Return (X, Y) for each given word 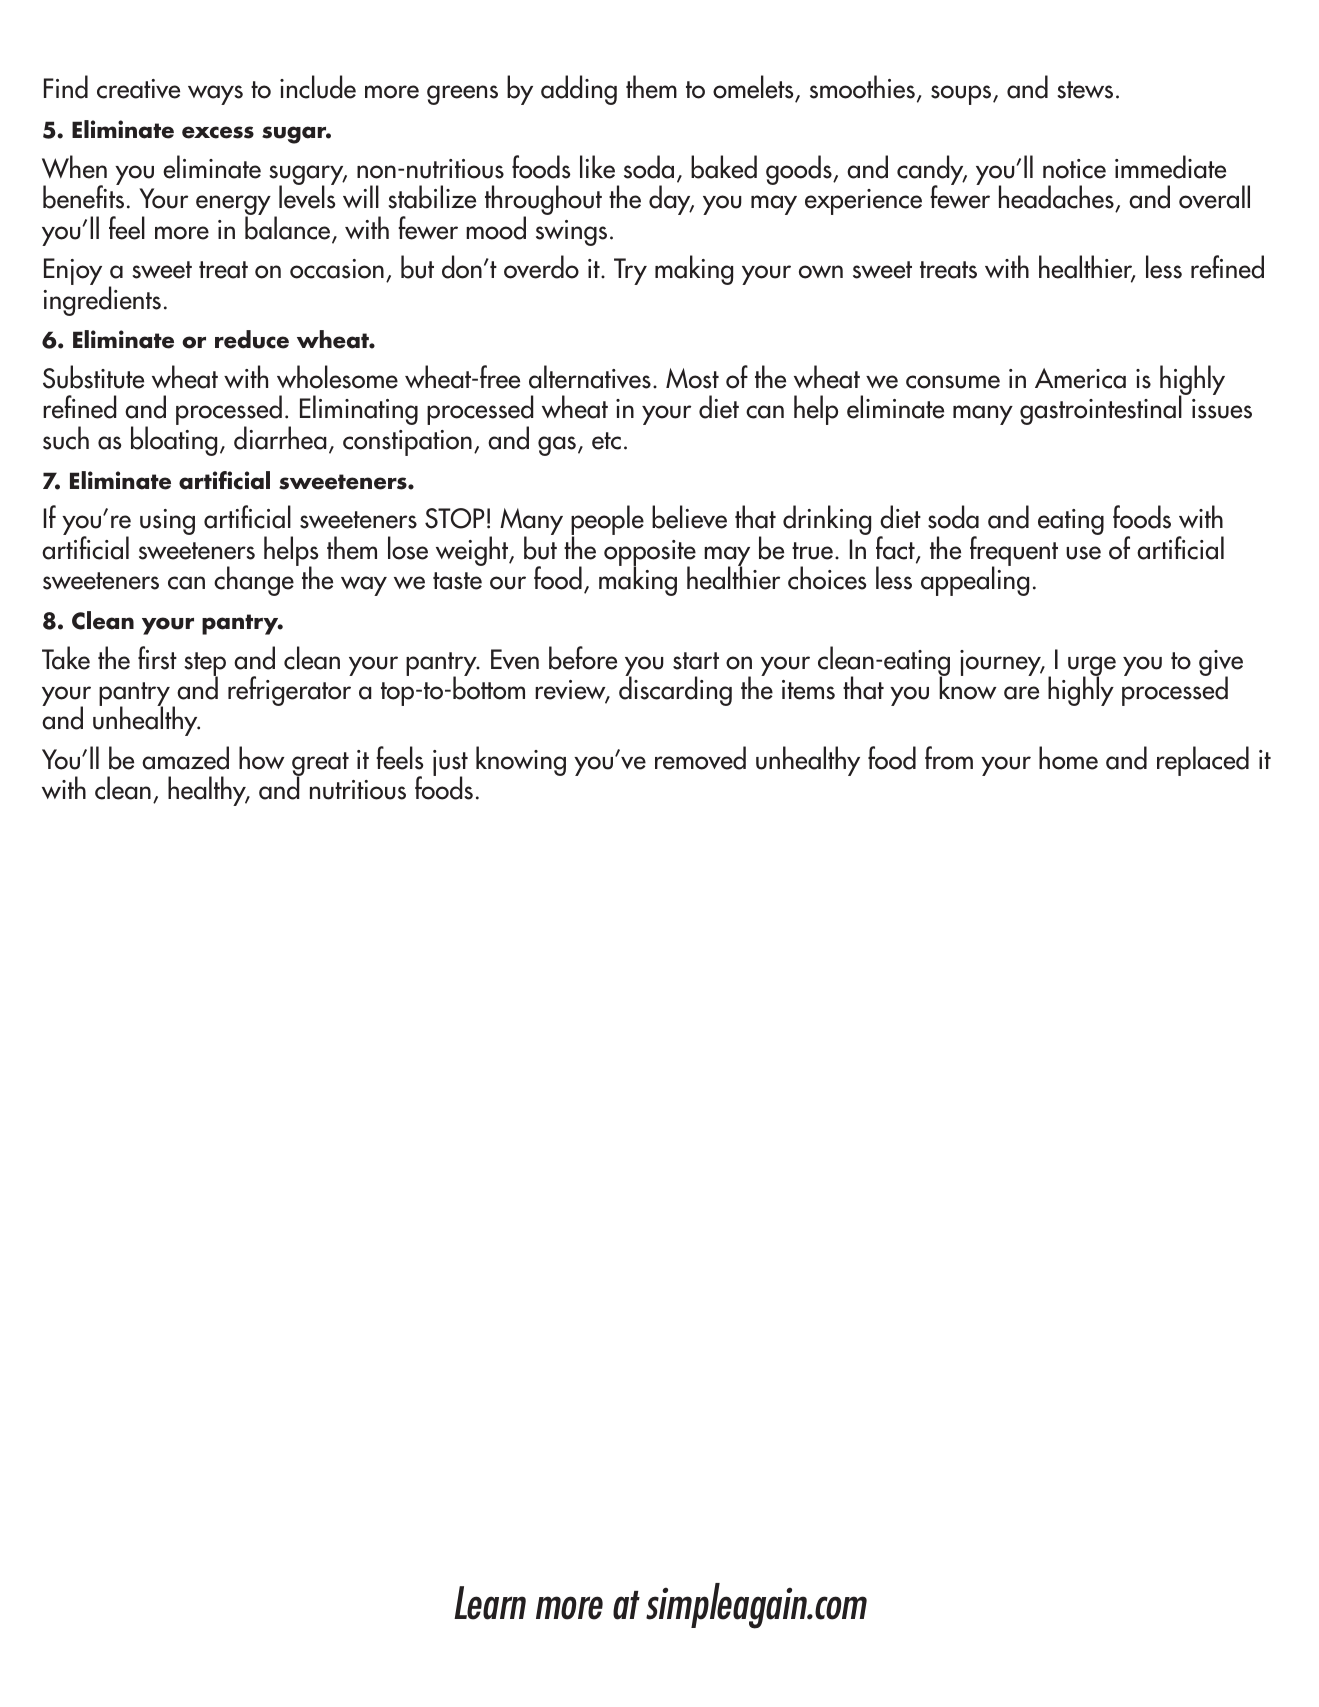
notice (1074, 169)
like (597, 167)
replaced (1203, 761)
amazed (185, 758)
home (1068, 758)
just (450, 764)
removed (700, 758)
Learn (490, 1603)
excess (218, 132)
